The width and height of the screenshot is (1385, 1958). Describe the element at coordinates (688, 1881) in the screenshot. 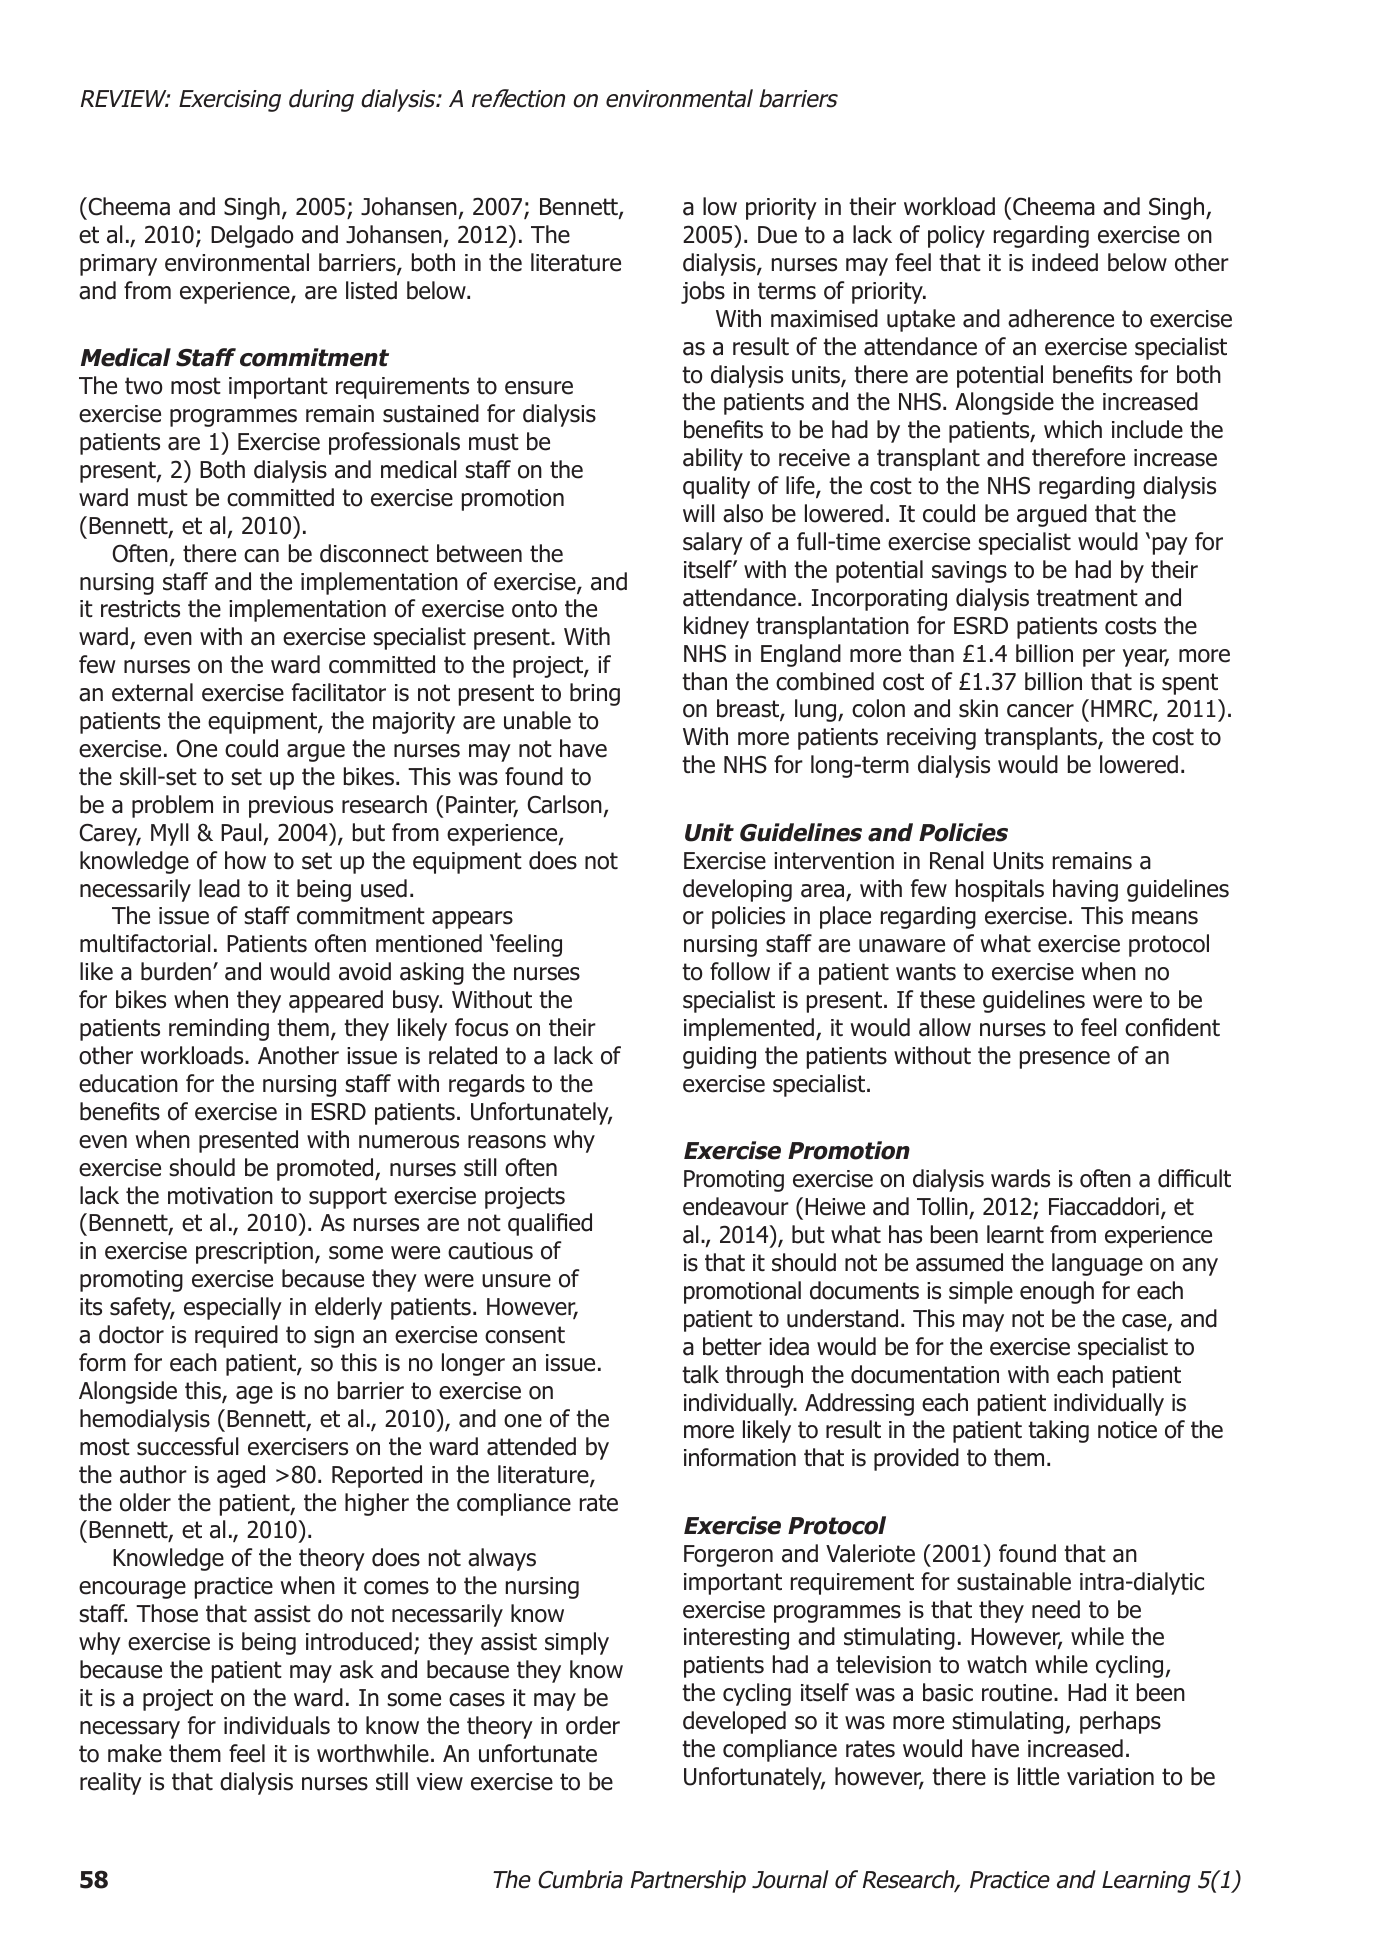

I see `Partnership` at that location.
